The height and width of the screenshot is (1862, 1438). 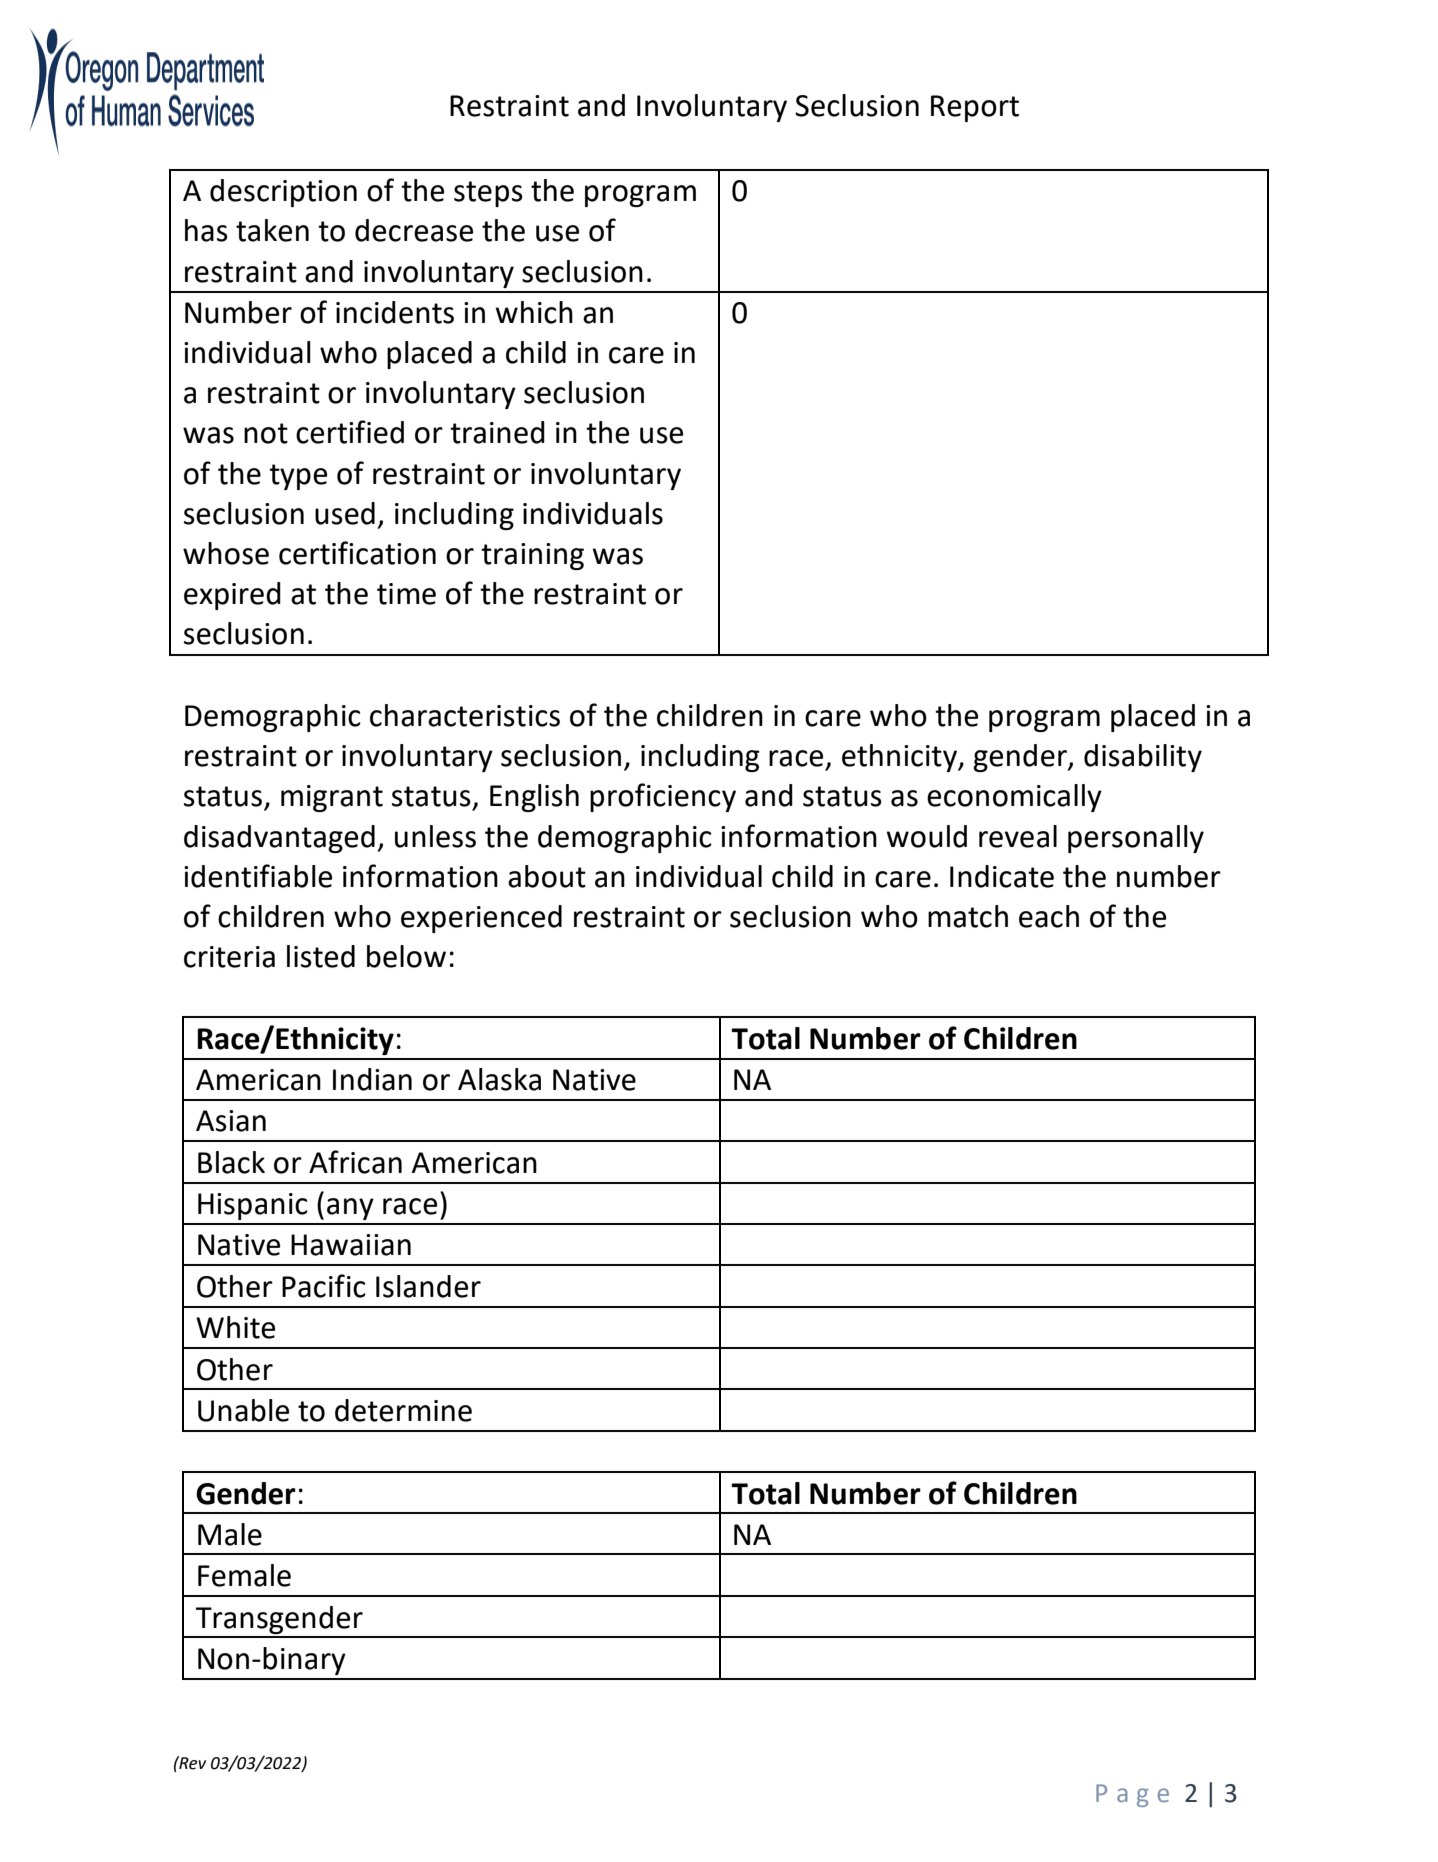 What do you see at coordinates (968, 916) in the screenshot?
I see `match` at bounding box center [968, 916].
